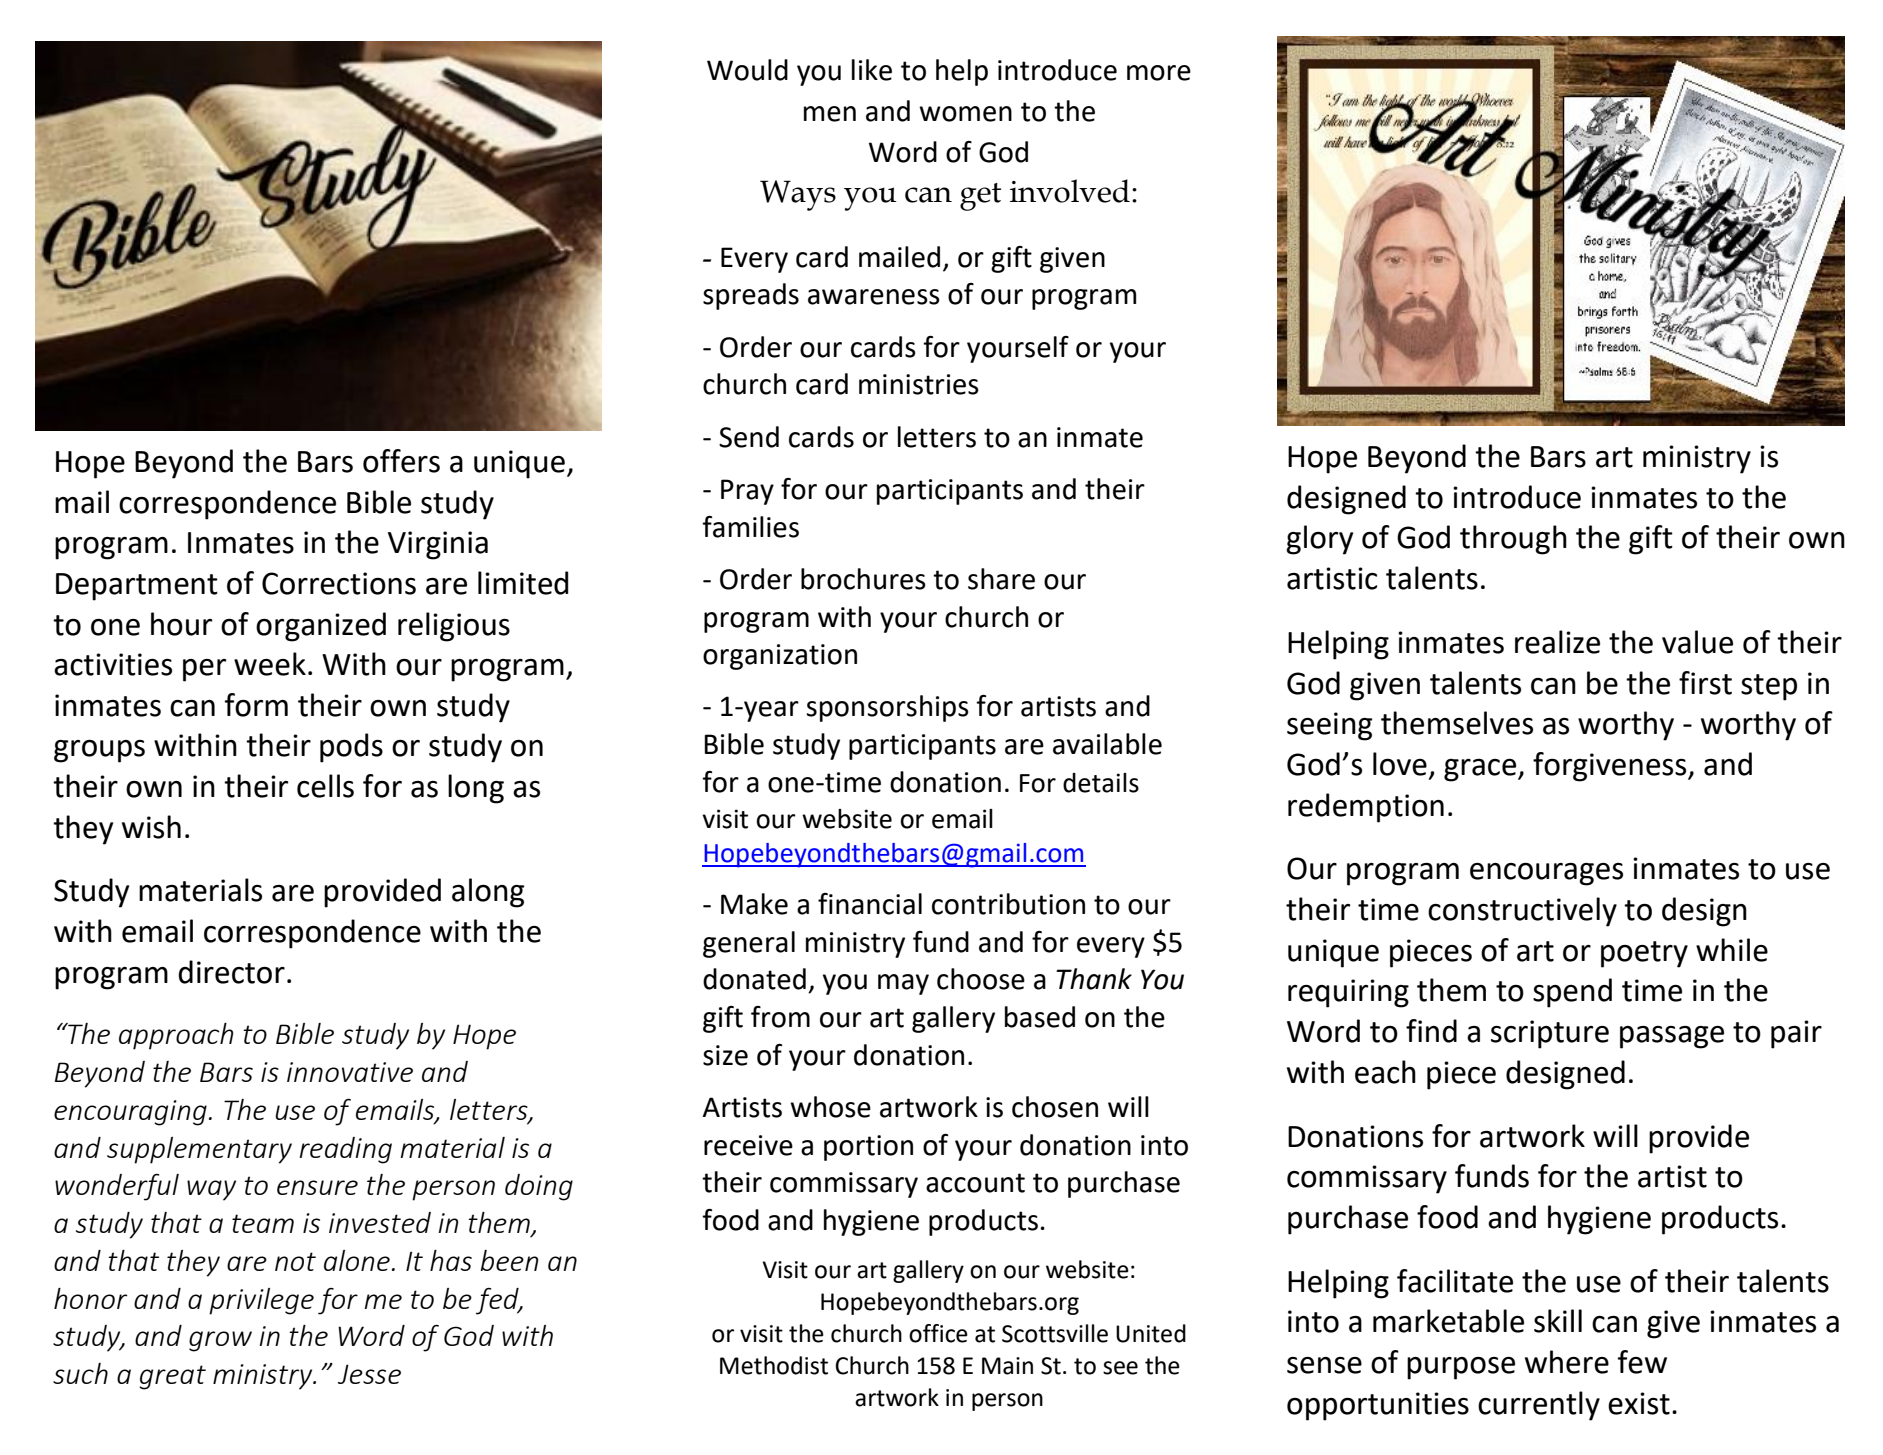  Describe the element at coordinates (351, 748) in the document. I see `pods` at that location.
